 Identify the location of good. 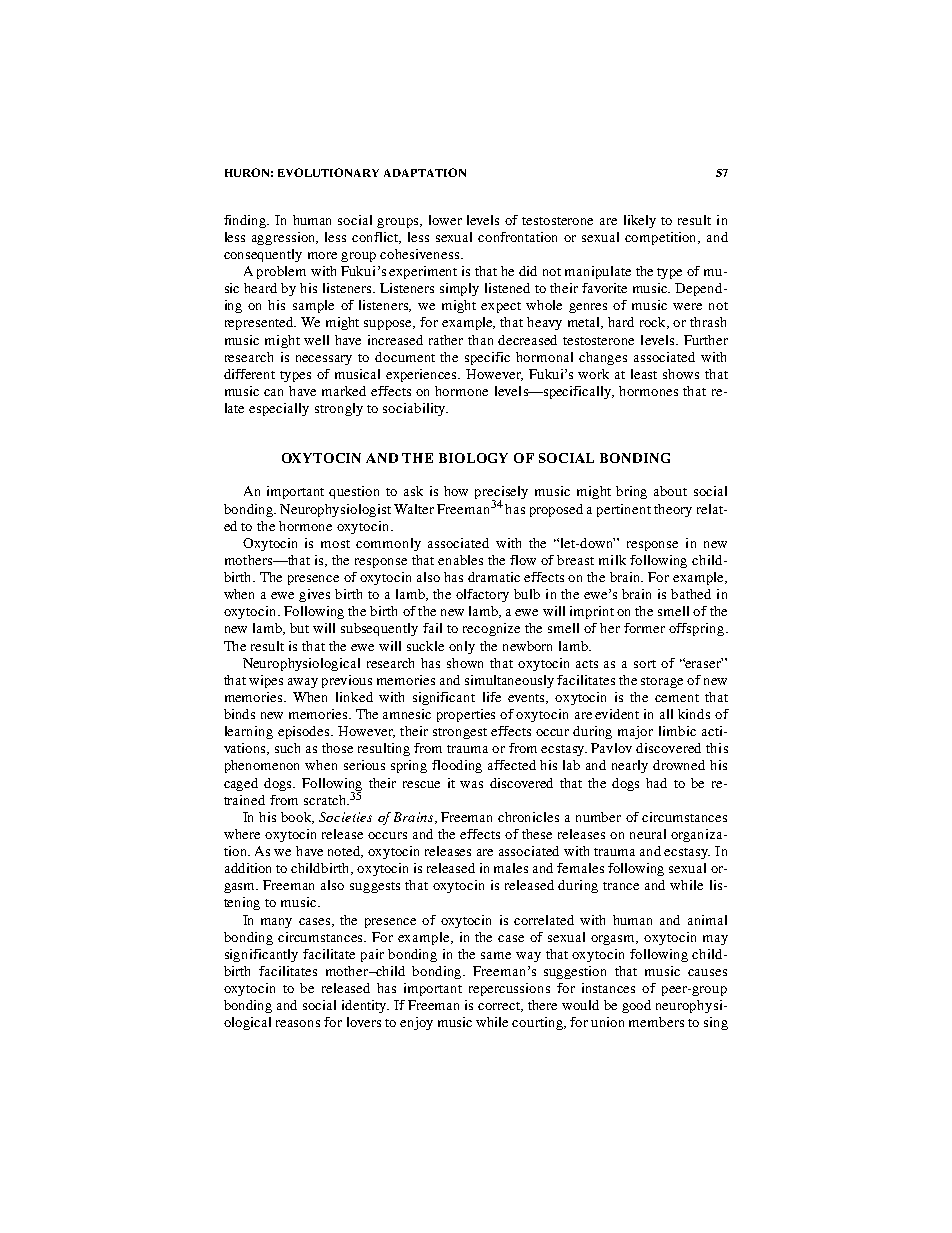
(636, 1006).
